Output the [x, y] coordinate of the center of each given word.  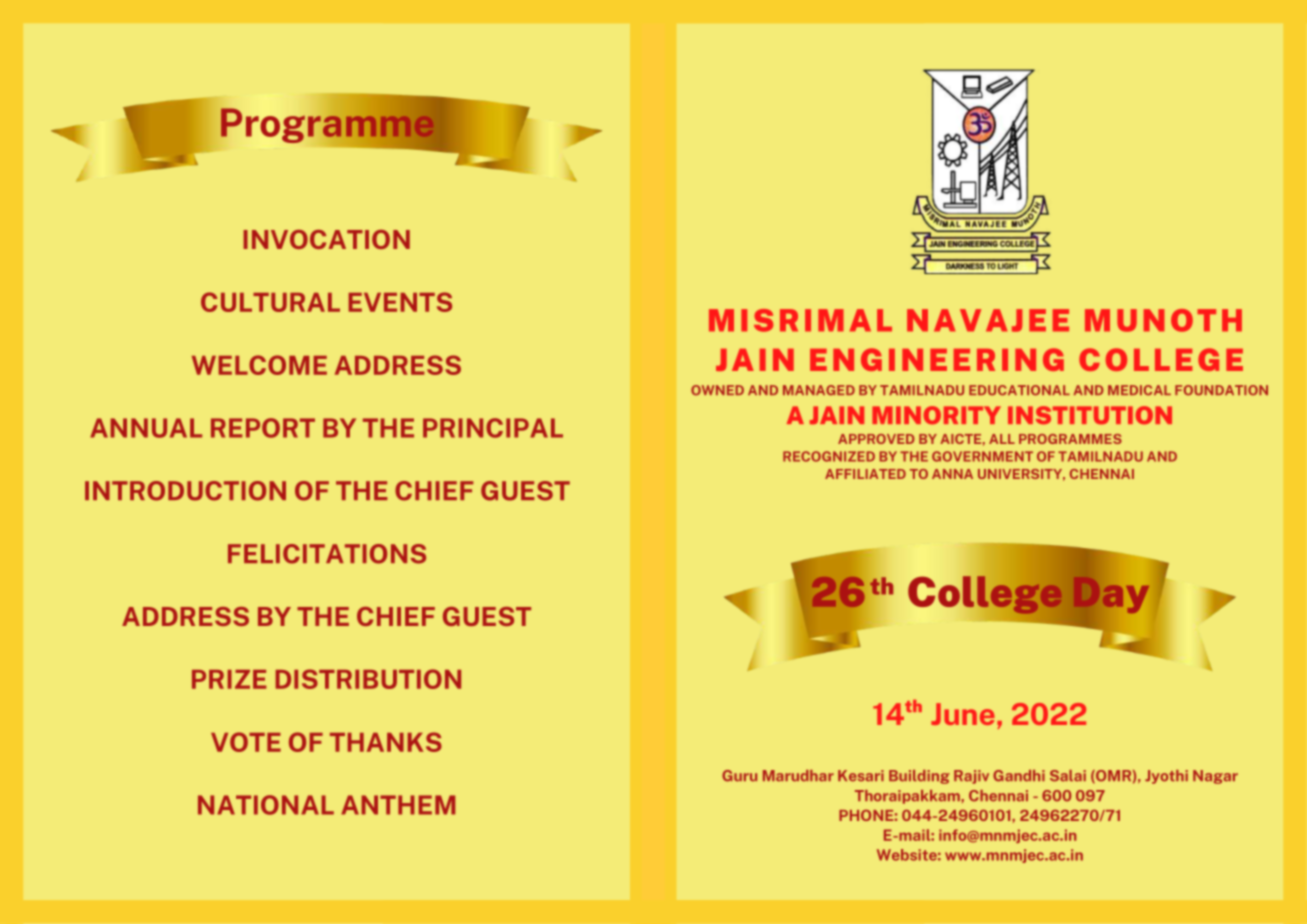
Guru [739, 776]
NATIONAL [266, 805]
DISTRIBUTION [368, 679]
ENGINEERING [937, 359]
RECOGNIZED [829, 456]
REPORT [263, 428]
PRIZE [229, 679]
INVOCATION [327, 239]
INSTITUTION [1090, 415]
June [963, 714]
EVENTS [400, 302]
